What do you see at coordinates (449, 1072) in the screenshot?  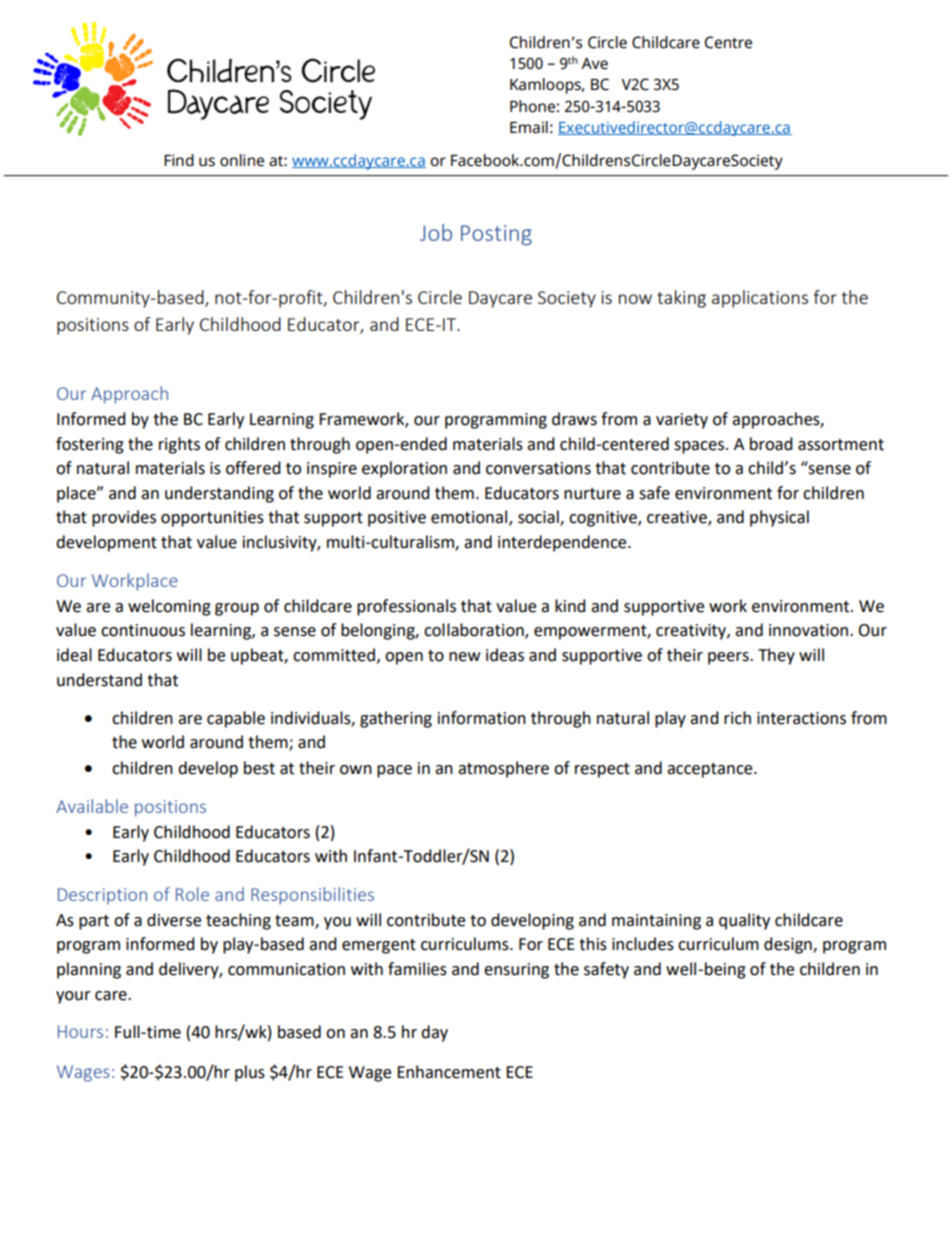 I see `Enhancement` at bounding box center [449, 1072].
